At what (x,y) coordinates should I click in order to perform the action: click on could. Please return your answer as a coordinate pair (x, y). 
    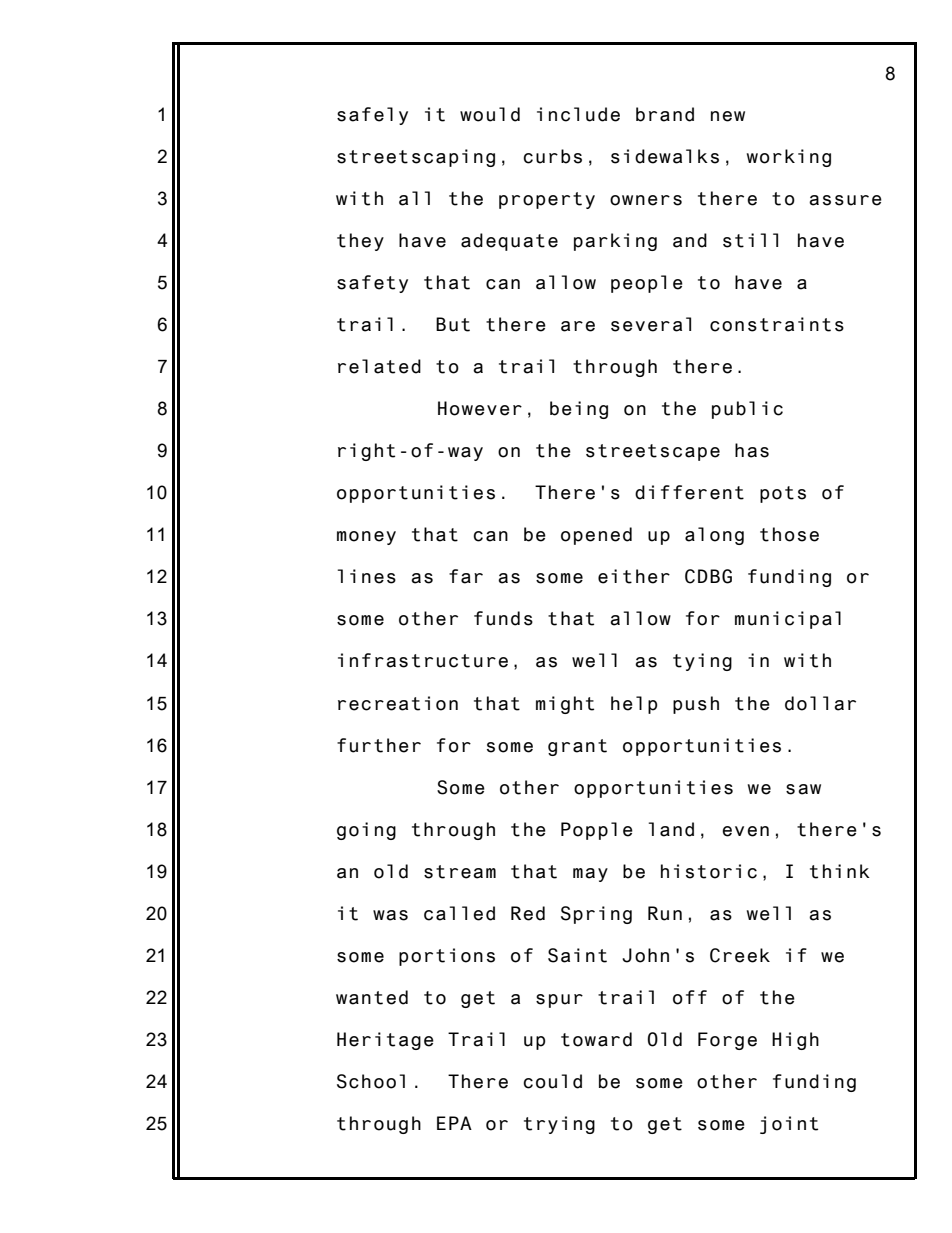
    Looking at the image, I should click on (552, 1081).
